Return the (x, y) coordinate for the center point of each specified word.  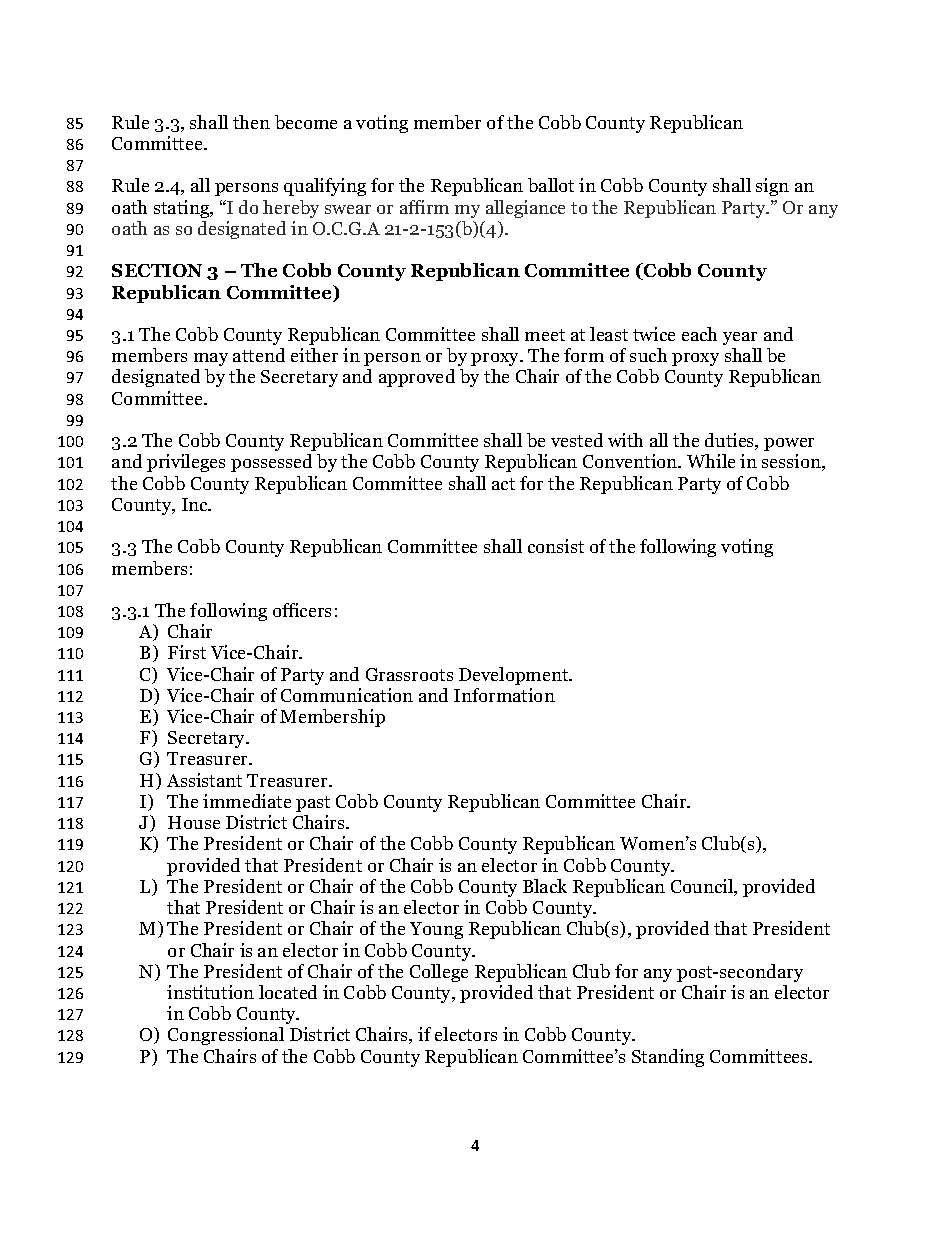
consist (556, 546)
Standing (668, 1058)
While (711, 461)
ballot (551, 185)
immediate (247, 801)
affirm (424, 207)
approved (417, 378)
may (211, 359)
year (740, 338)
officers (302, 610)
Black (545, 886)
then (251, 122)
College (439, 973)
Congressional (226, 1036)
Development (515, 676)
